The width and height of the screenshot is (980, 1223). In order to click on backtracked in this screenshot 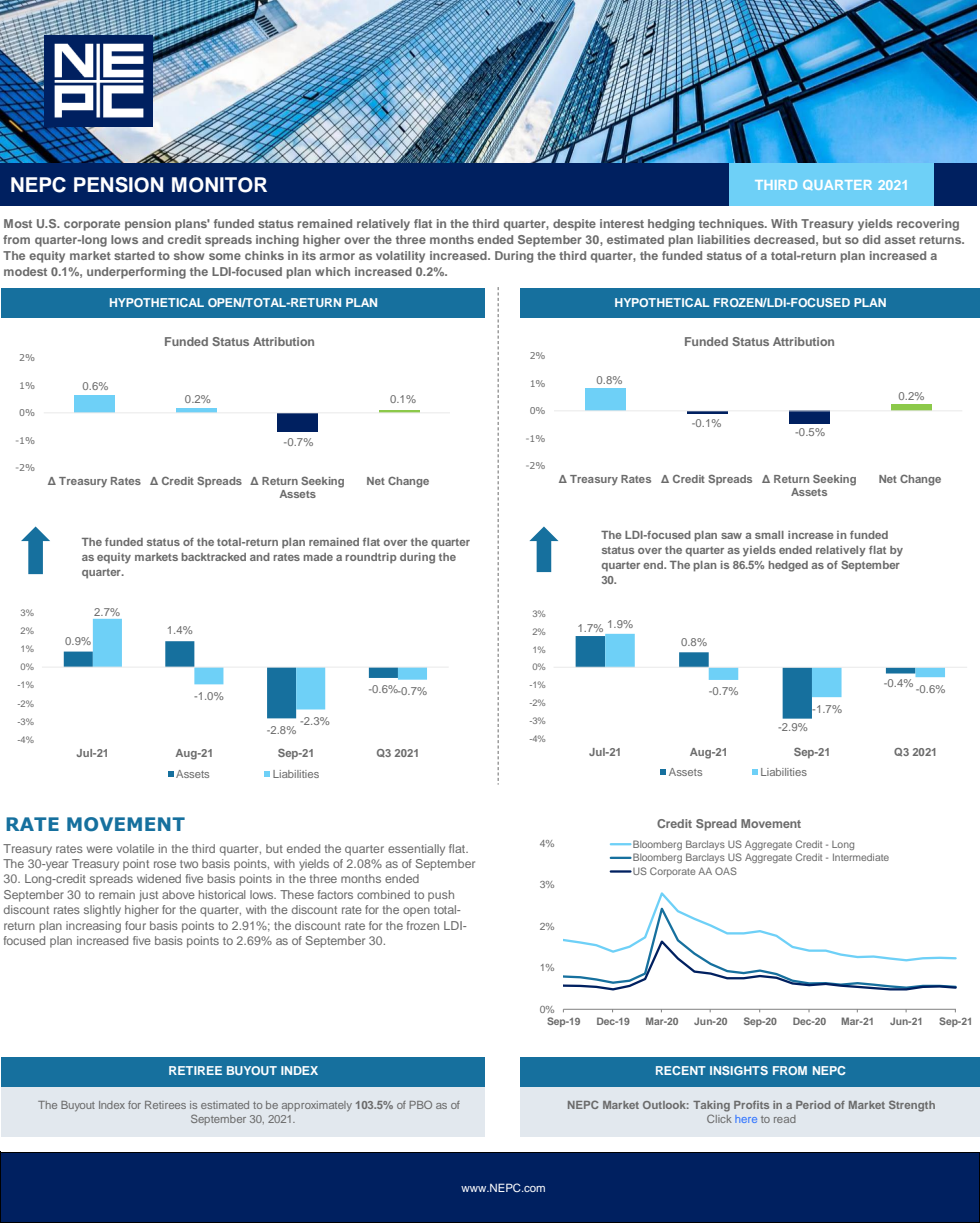, I will do `click(213, 557)`.
